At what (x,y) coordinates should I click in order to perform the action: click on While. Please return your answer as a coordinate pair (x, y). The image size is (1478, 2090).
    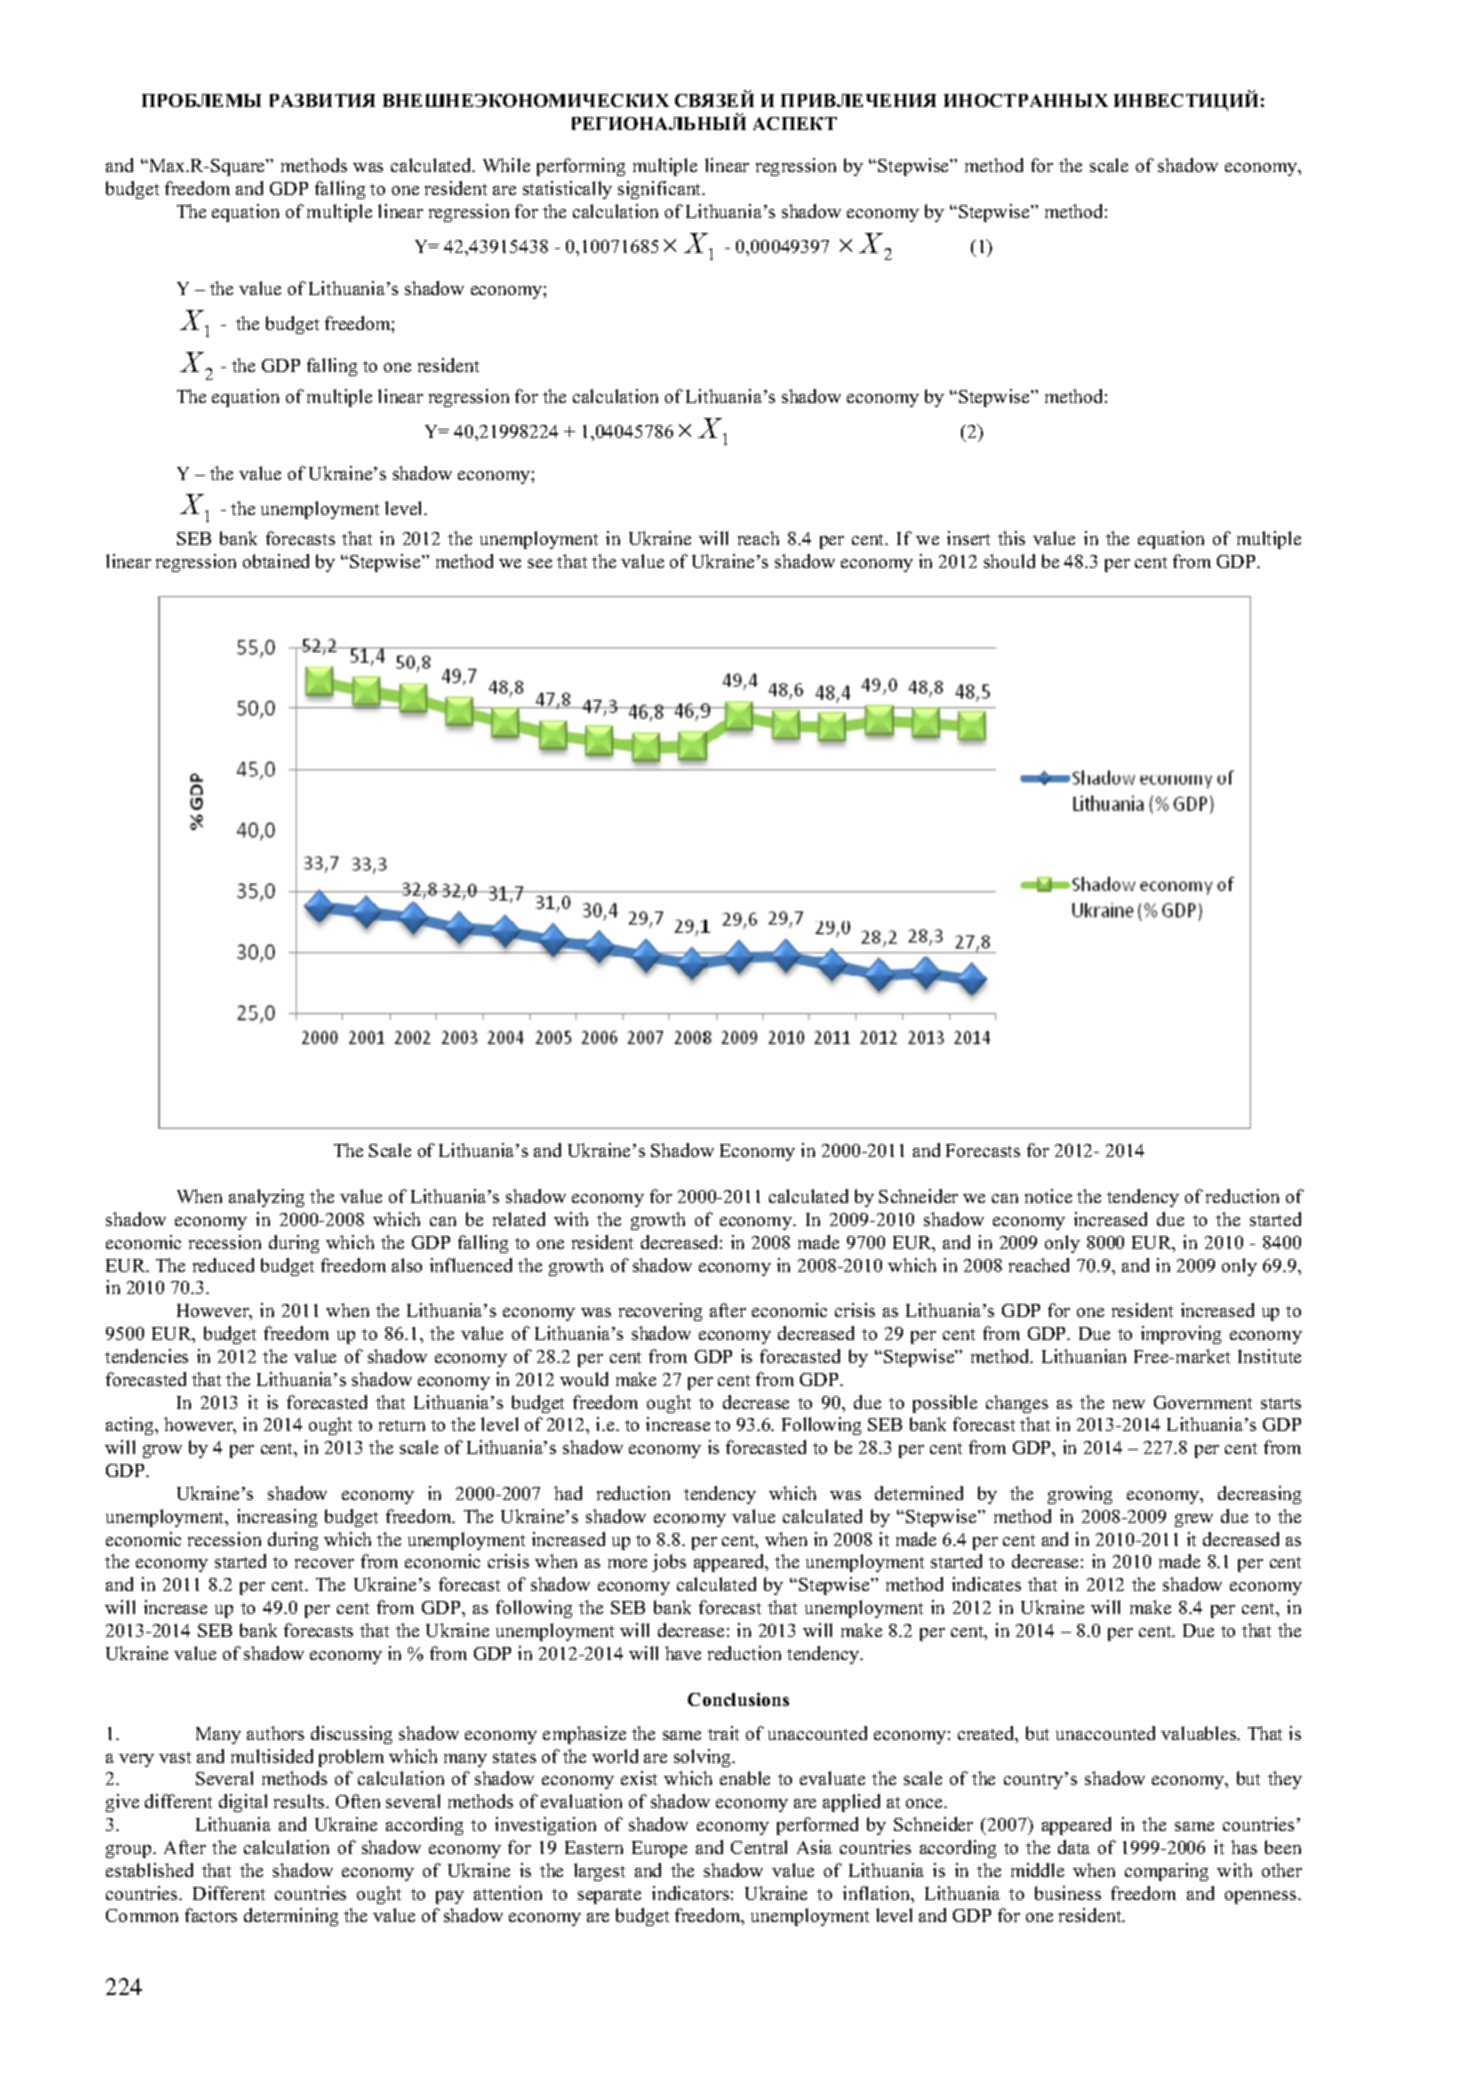
    Looking at the image, I should click on (506, 165).
